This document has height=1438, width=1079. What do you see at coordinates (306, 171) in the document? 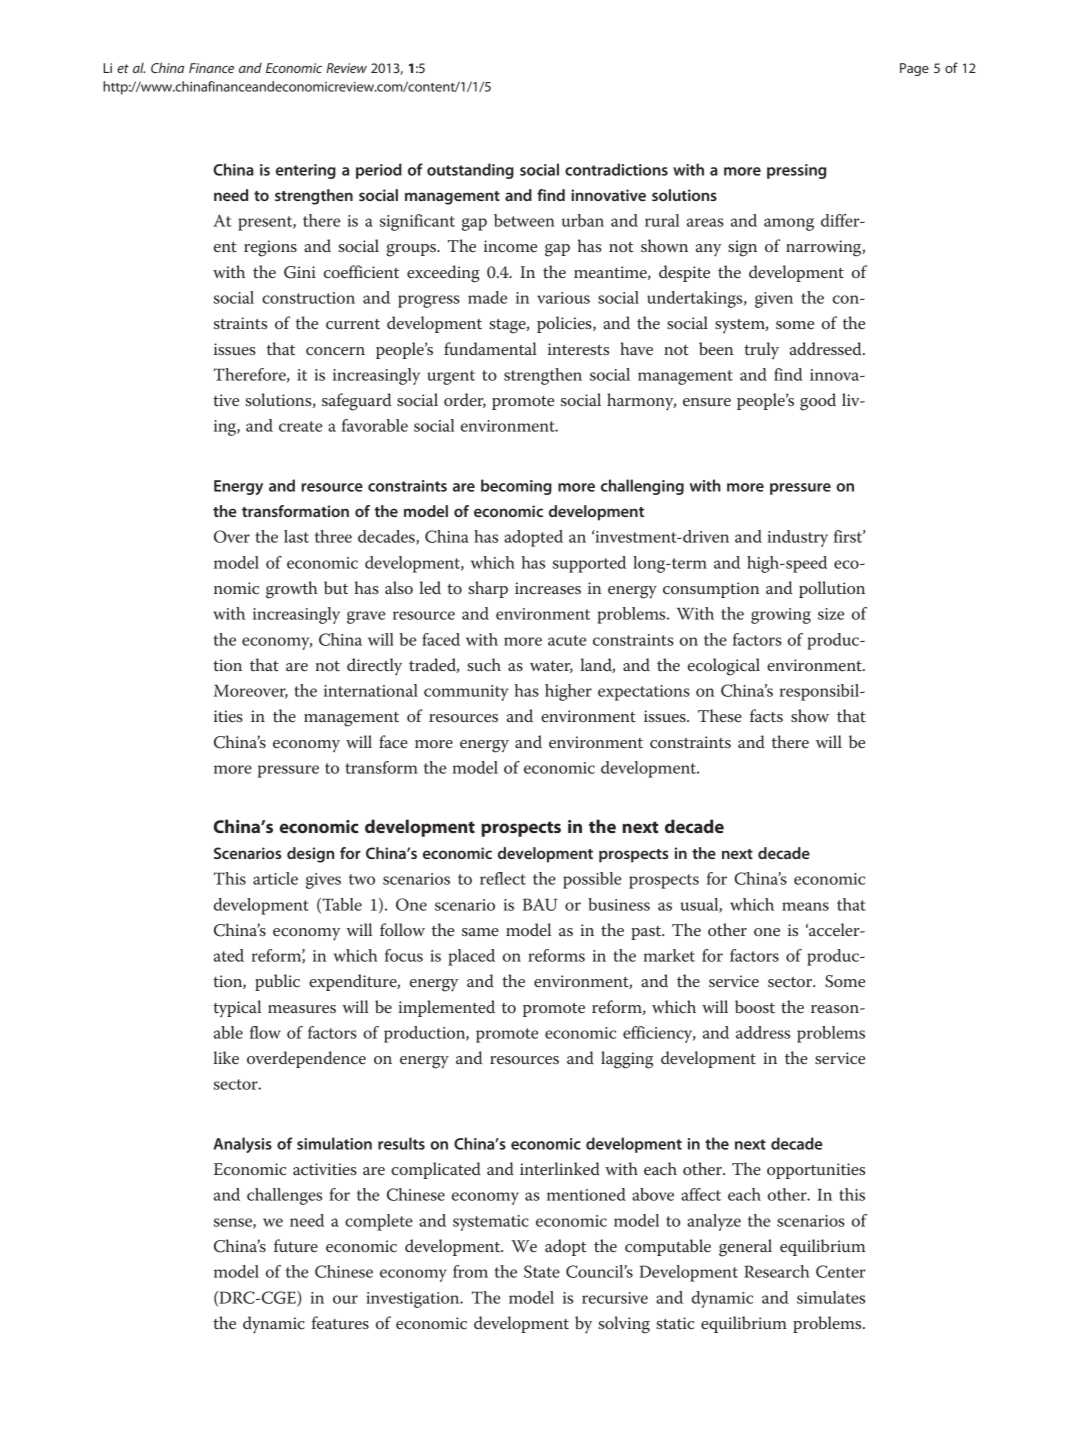
I see `entering` at bounding box center [306, 171].
